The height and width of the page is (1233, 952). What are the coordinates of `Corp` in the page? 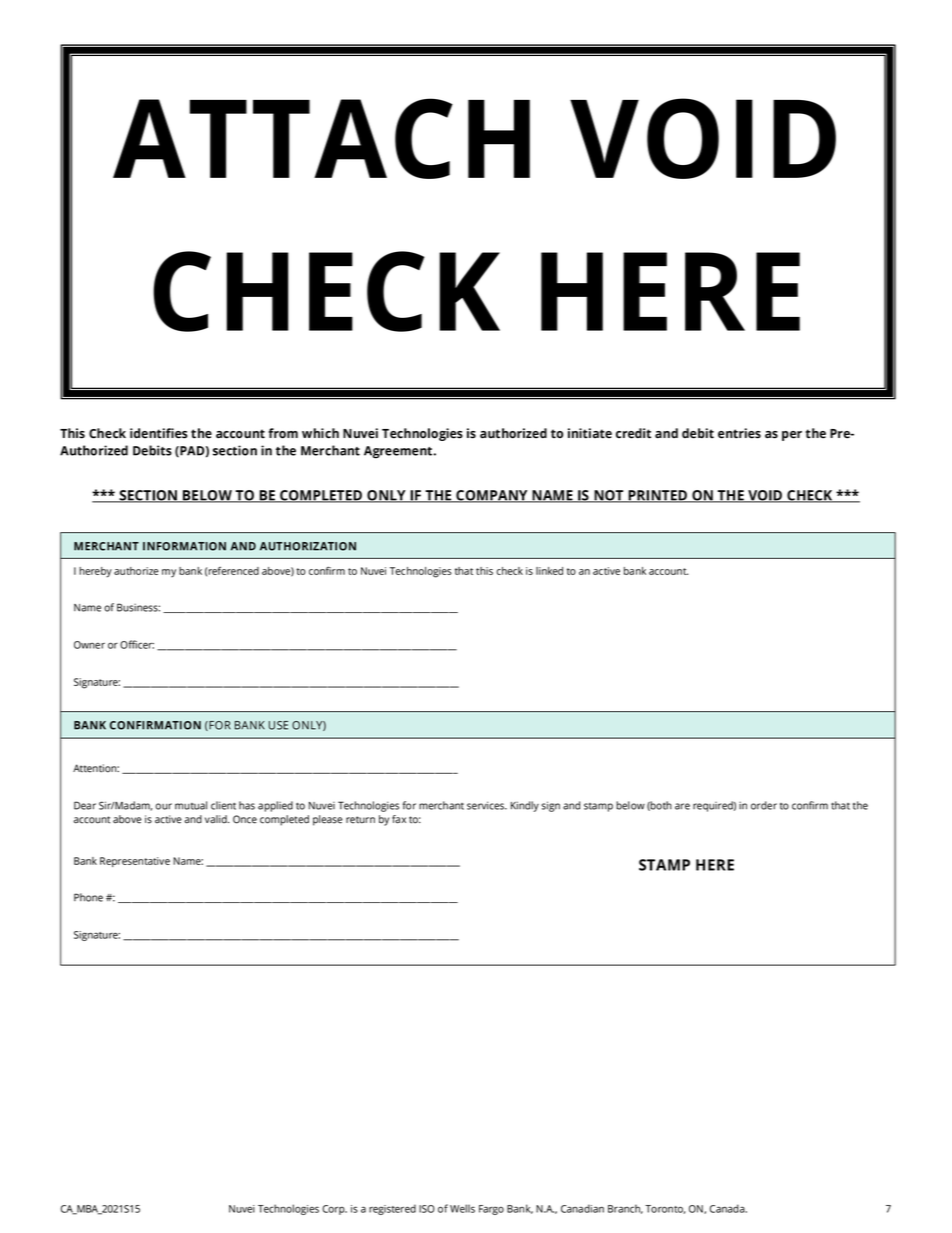 It's located at (334, 1210).
